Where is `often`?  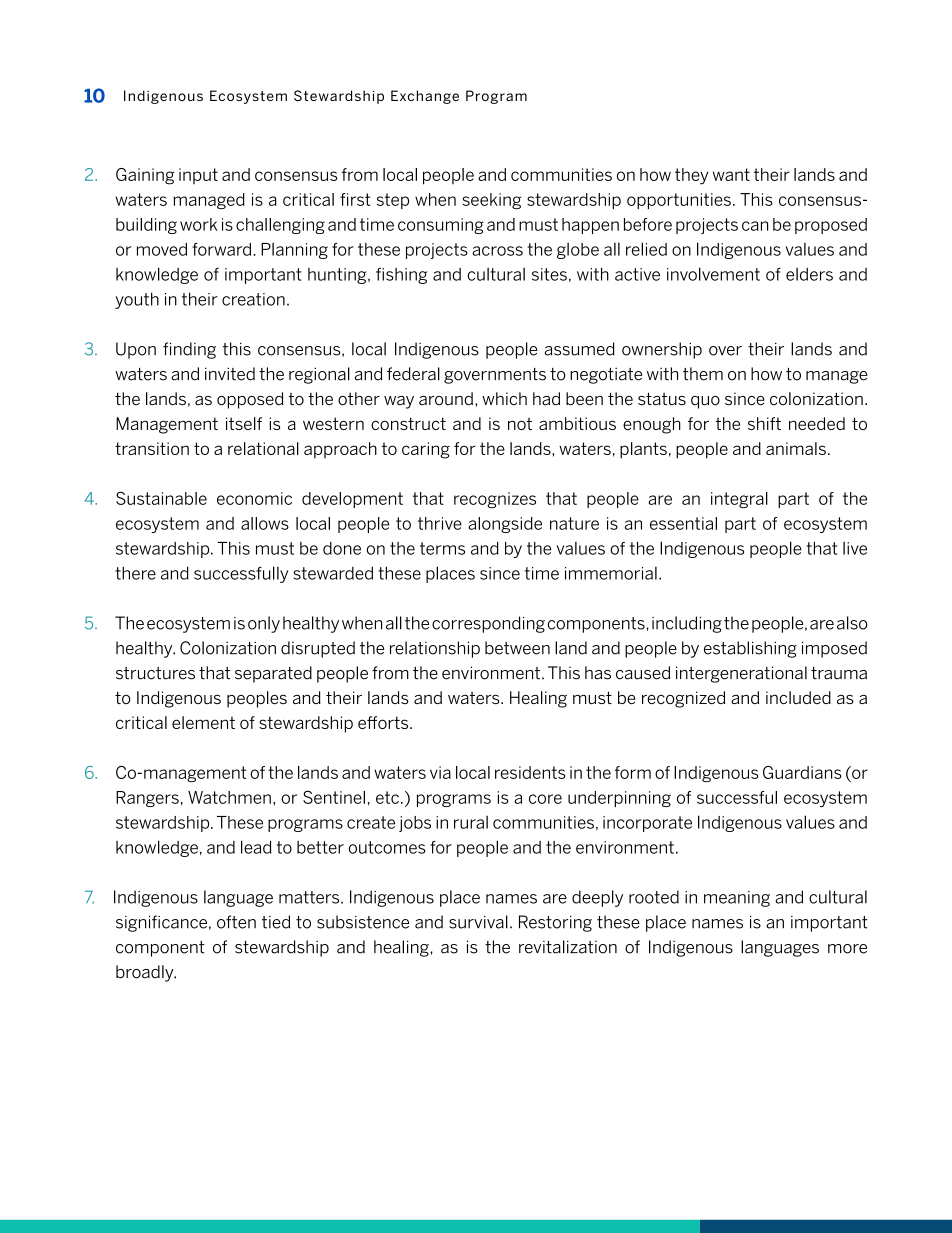
often is located at coordinates (236, 922).
